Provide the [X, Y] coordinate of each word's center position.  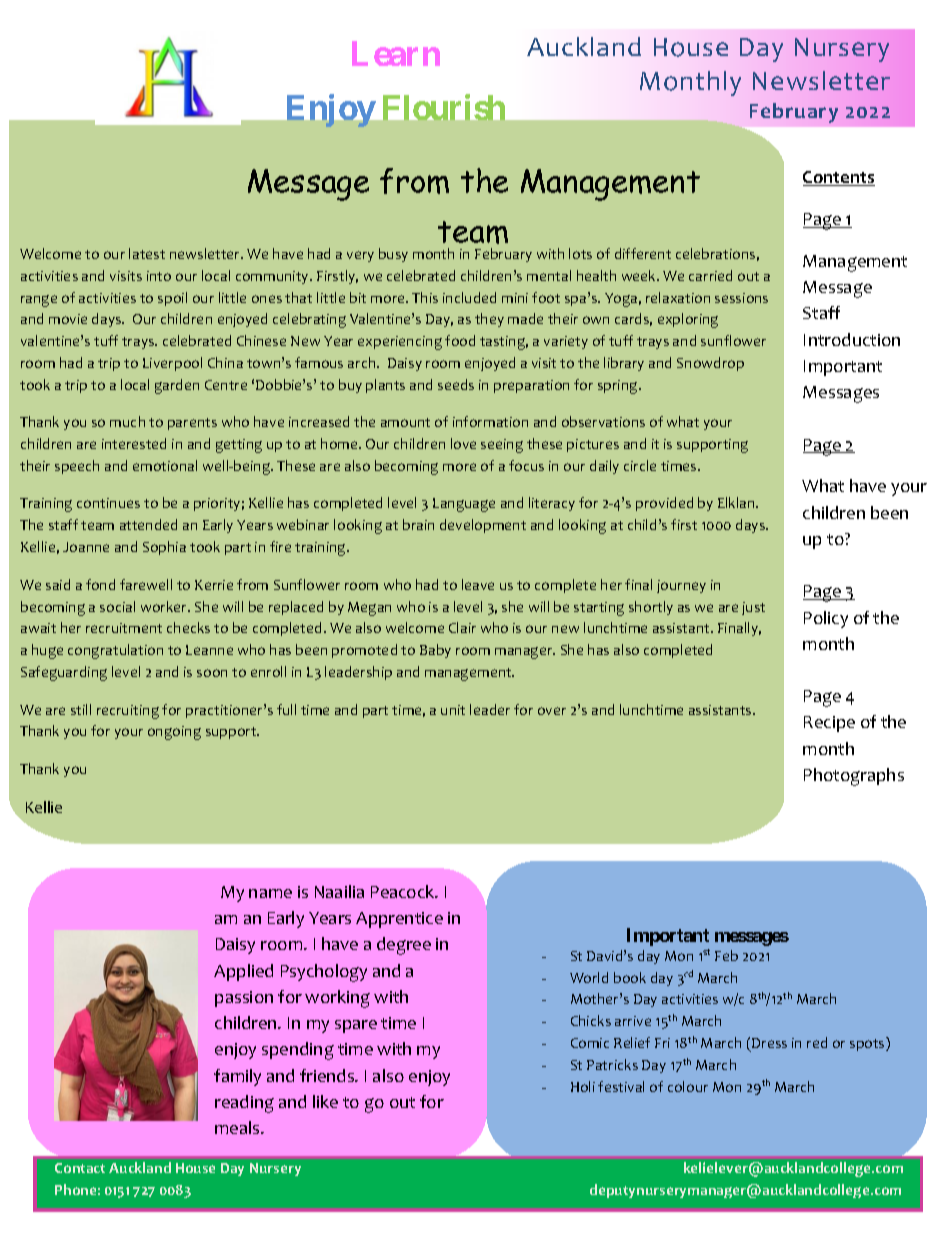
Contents [839, 178]
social [117, 606]
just [753, 608]
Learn [396, 53]
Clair [462, 627]
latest [147, 253]
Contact [80, 1168]
